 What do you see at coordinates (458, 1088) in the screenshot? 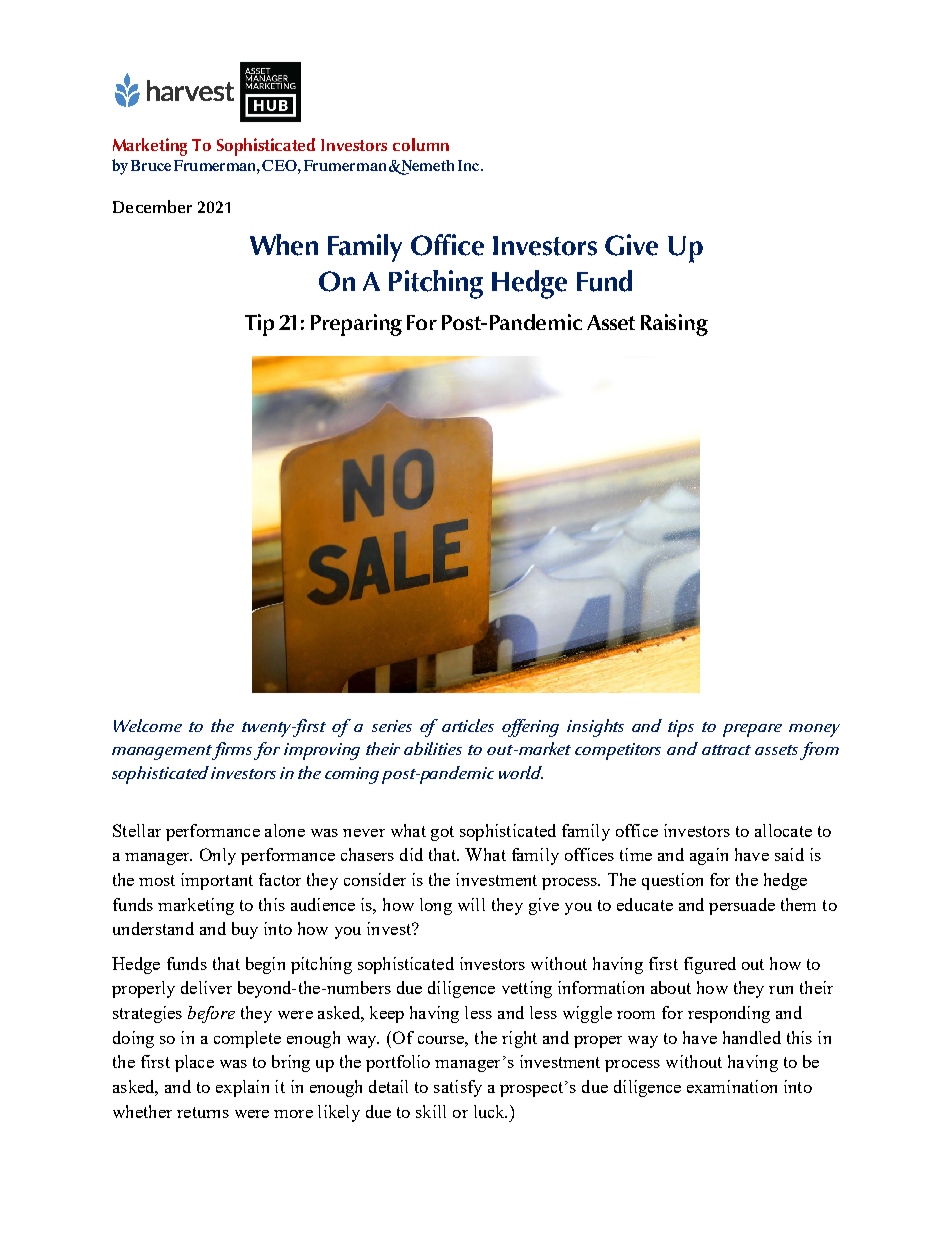
I see `satisfy` at bounding box center [458, 1088].
